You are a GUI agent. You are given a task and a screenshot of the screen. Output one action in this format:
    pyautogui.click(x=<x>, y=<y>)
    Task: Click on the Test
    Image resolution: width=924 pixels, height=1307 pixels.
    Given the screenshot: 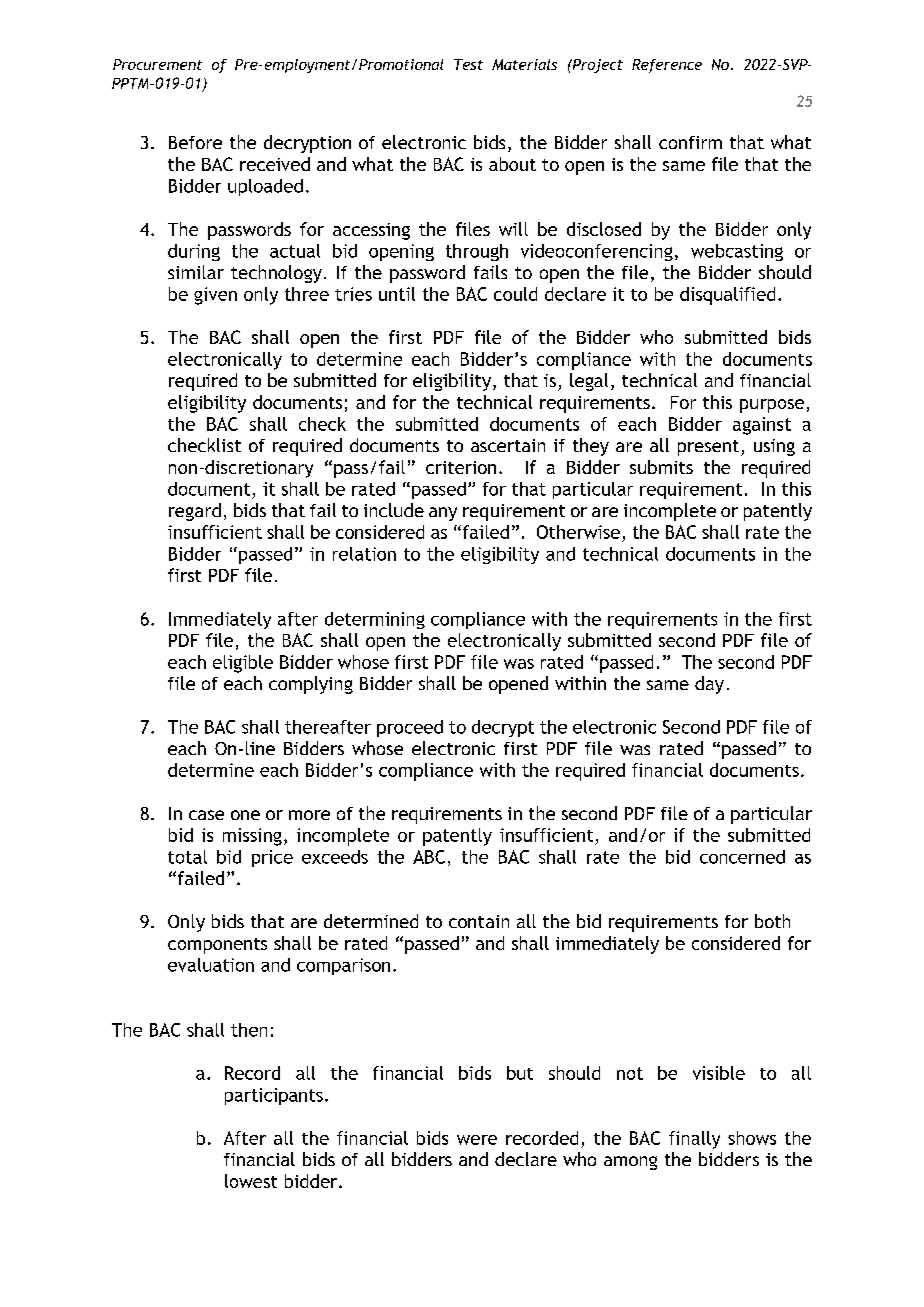 What is the action you would take?
    pyautogui.click(x=468, y=64)
